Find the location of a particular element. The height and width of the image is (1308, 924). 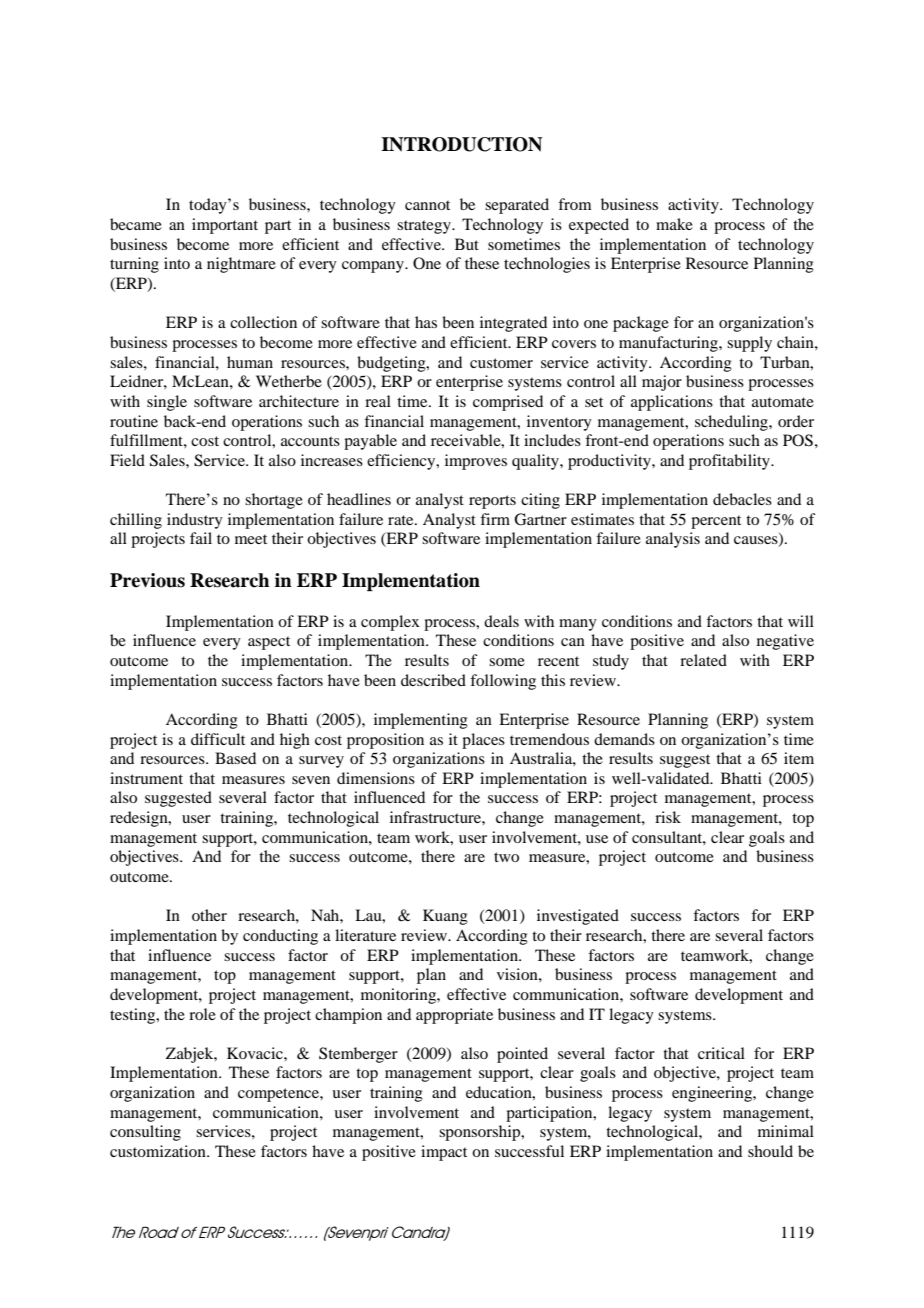

sponsorship is located at coordinates (481, 1133).
